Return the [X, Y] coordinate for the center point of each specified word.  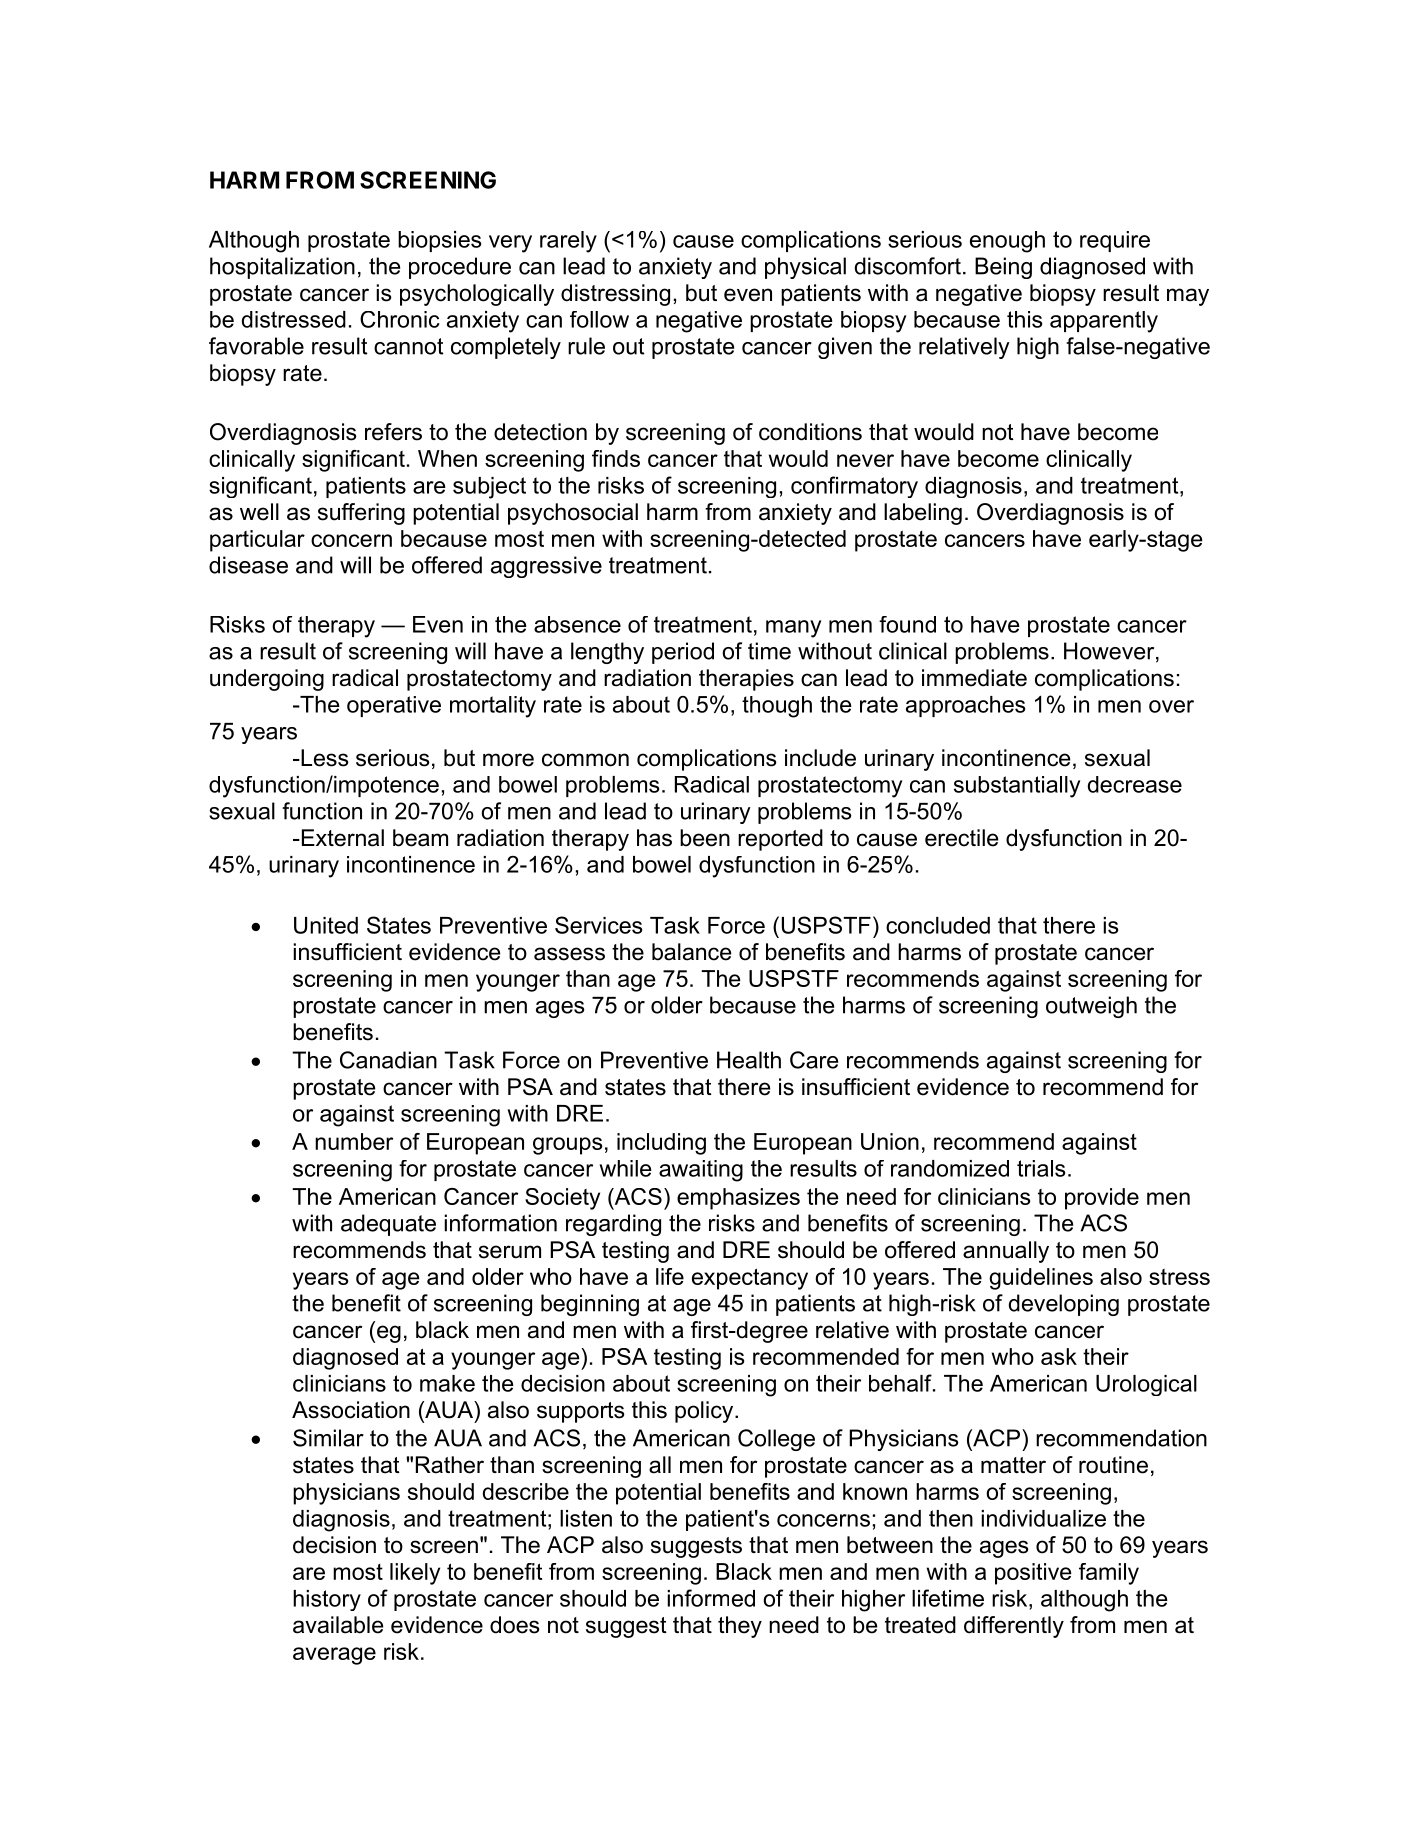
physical [805, 268]
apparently [1104, 322]
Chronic [400, 319]
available [338, 1625]
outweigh [1091, 1007]
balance [691, 952]
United [326, 925]
